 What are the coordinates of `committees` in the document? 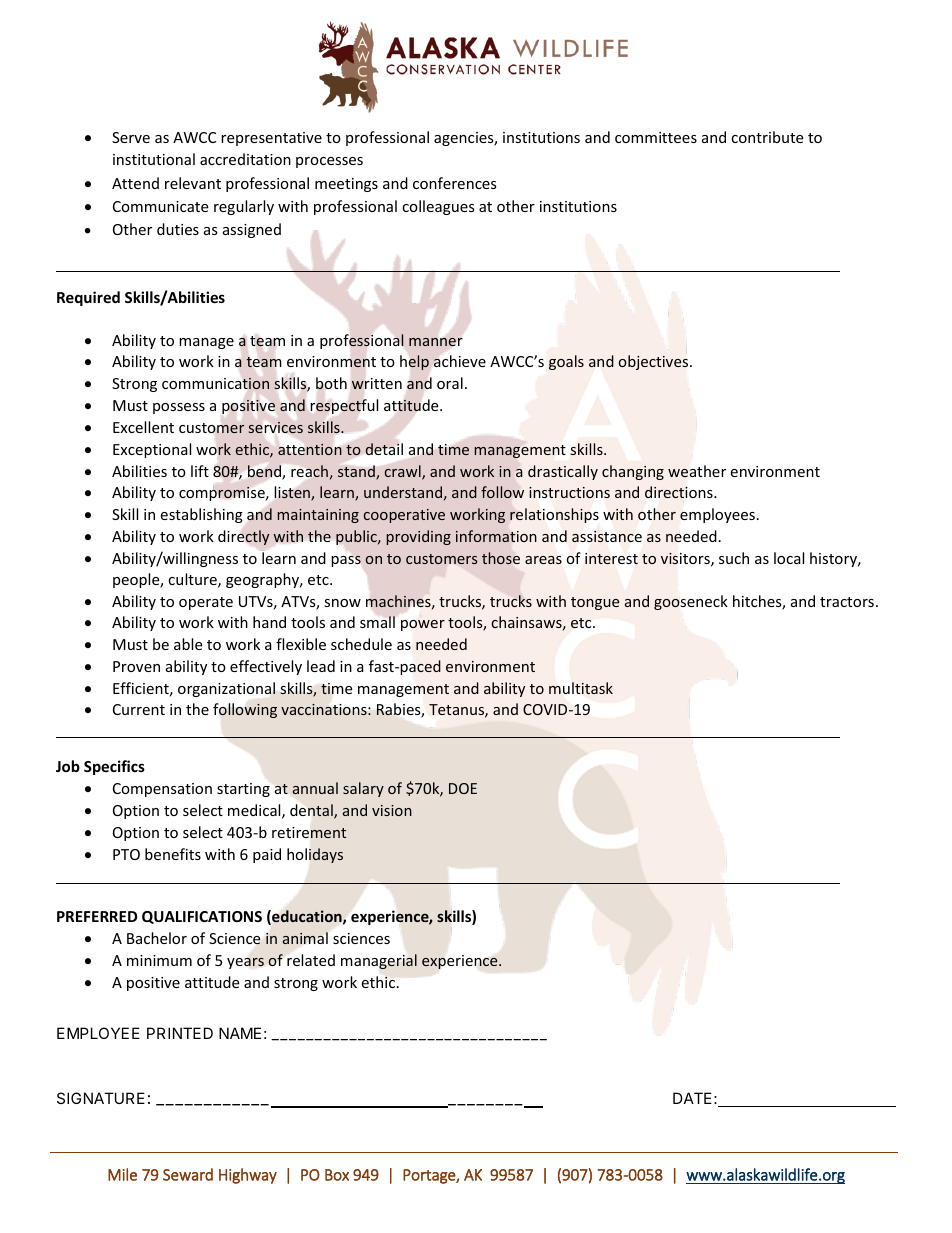 It's located at (656, 137).
